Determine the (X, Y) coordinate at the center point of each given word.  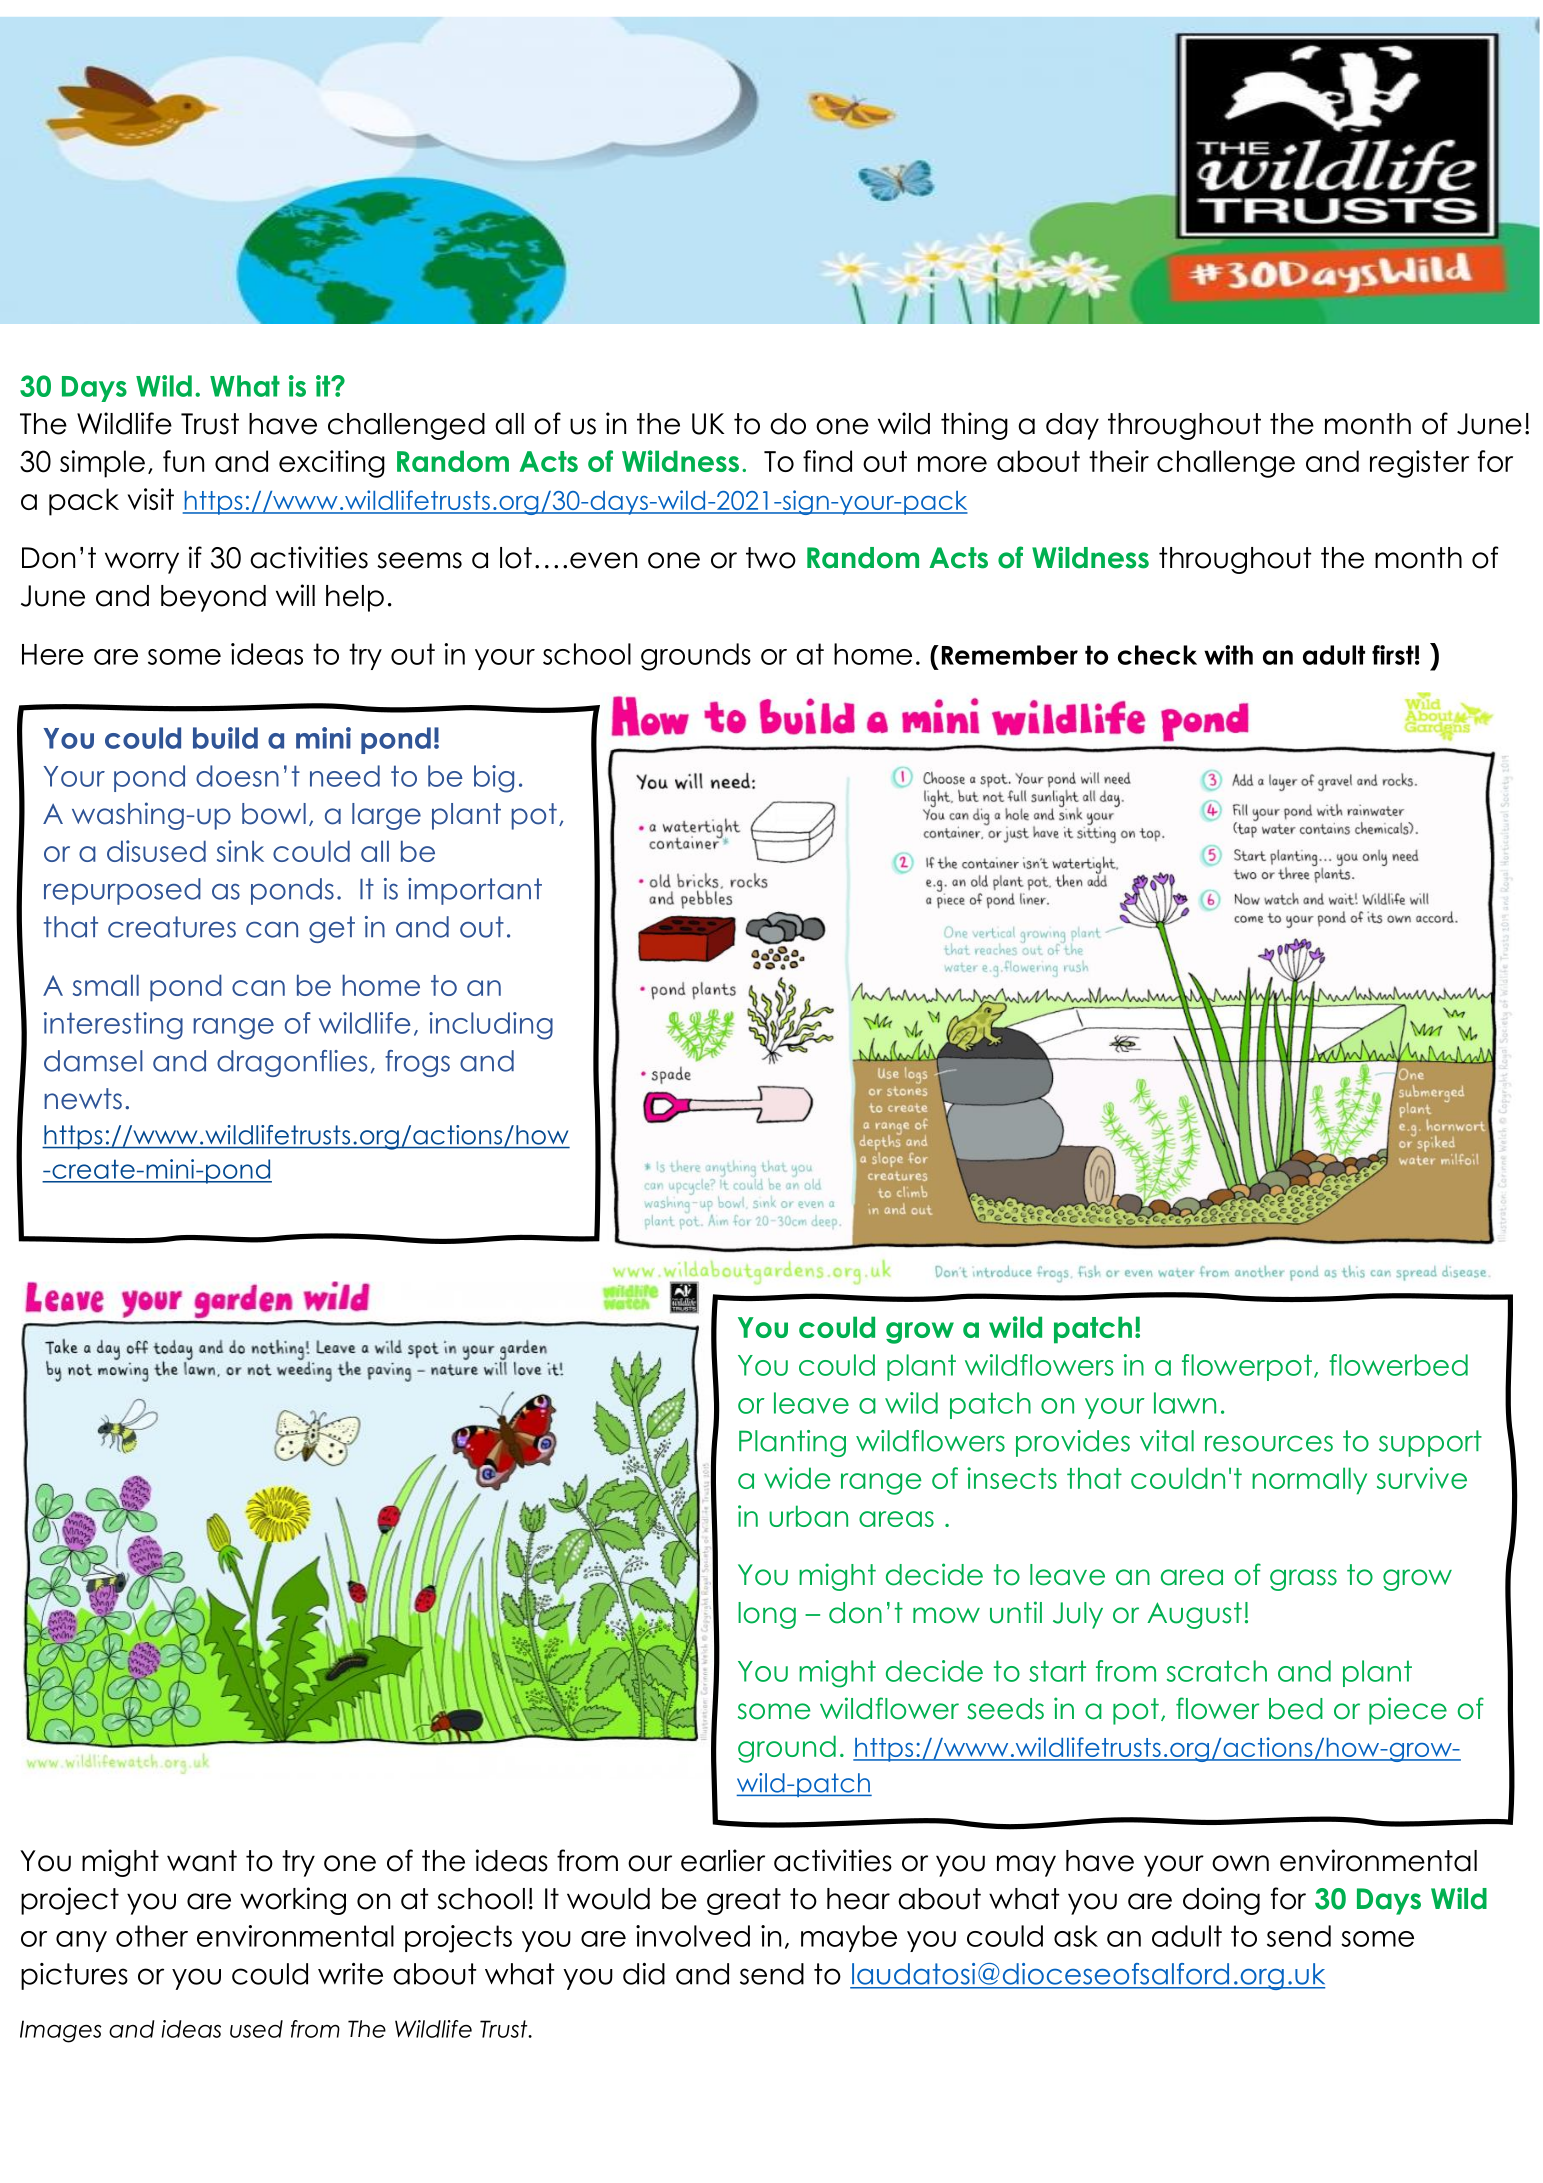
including (491, 1026)
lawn (1185, 1403)
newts (83, 1099)
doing (1221, 1901)
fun (183, 461)
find (827, 461)
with (1228, 655)
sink (240, 851)
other (152, 1936)
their (1119, 461)
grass (1303, 1580)
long (767, 1615)
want (202, 1861)
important (475, 891)
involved (693, 1936)
